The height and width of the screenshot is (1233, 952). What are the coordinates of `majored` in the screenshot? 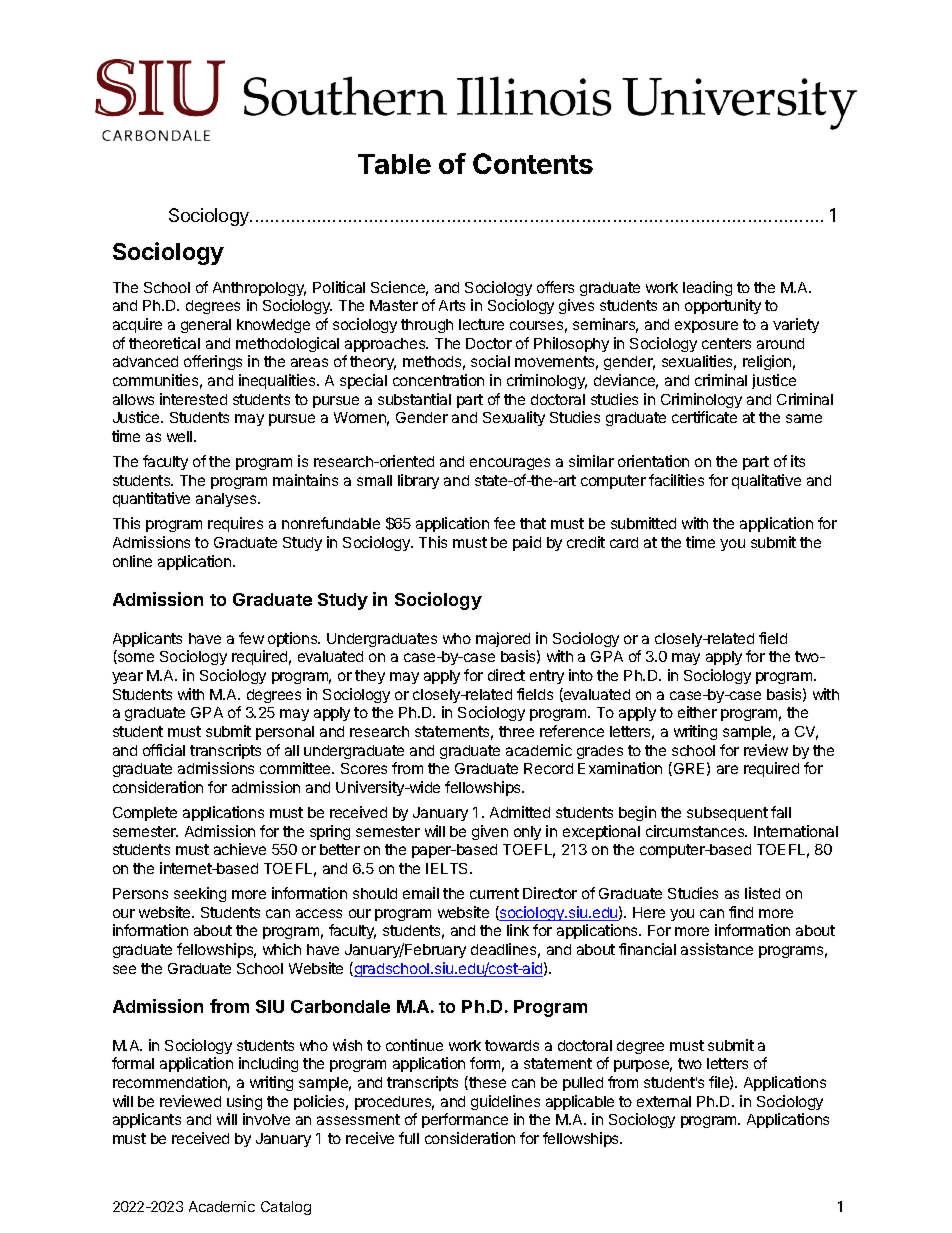 It's located at (503, 639).
